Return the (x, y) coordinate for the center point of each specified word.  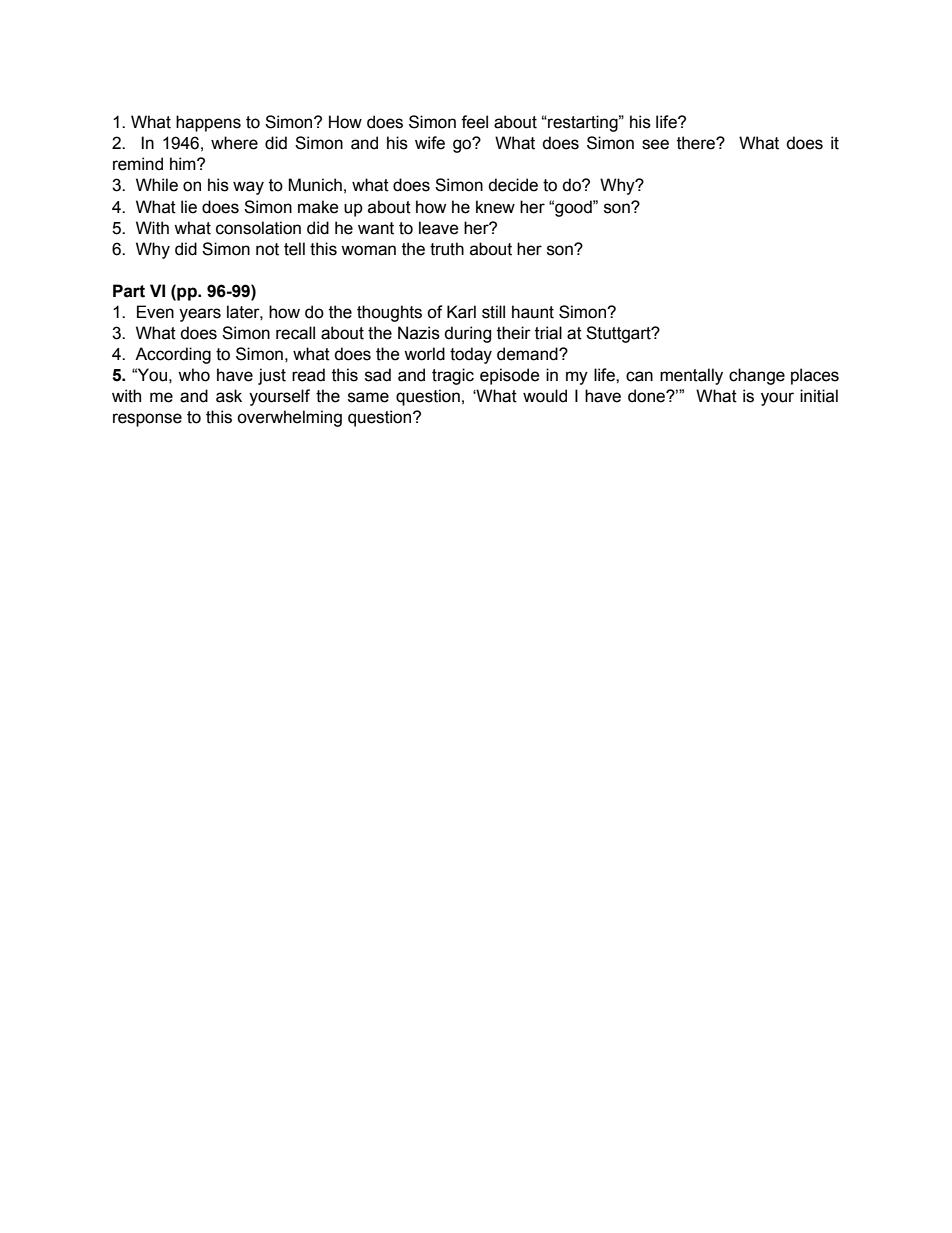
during (467, 334)
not (267, 249)
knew (495, 207)
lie (189, 207)
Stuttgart (619, 334)
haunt (533, 312)
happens (208, 123)
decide (513, 185)
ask (229, 396)
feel (474, 122)
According (173, 355)
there (697, 143)
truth (447, 249)
